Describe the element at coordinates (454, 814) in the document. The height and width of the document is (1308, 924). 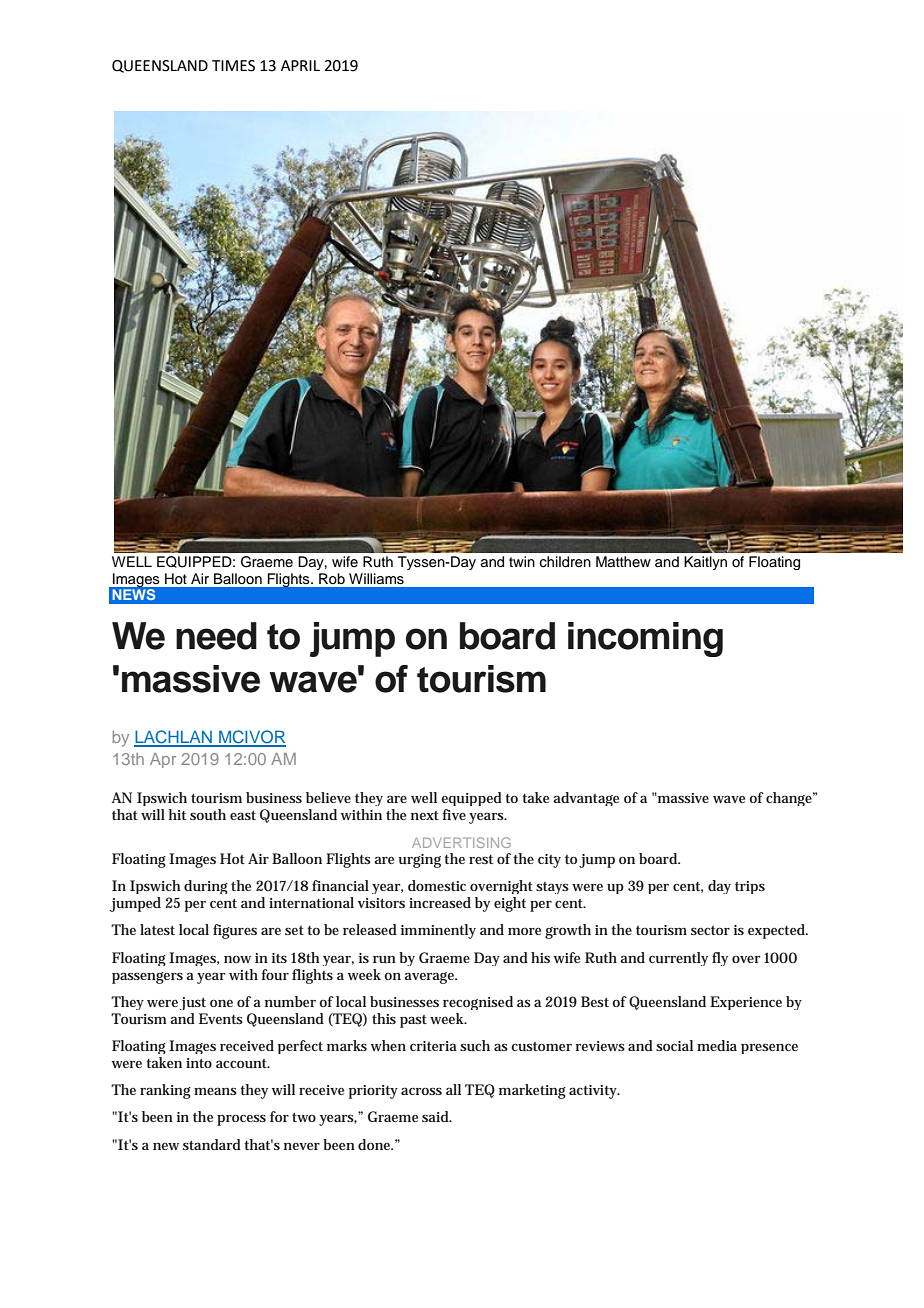
I see `five` at that location.
